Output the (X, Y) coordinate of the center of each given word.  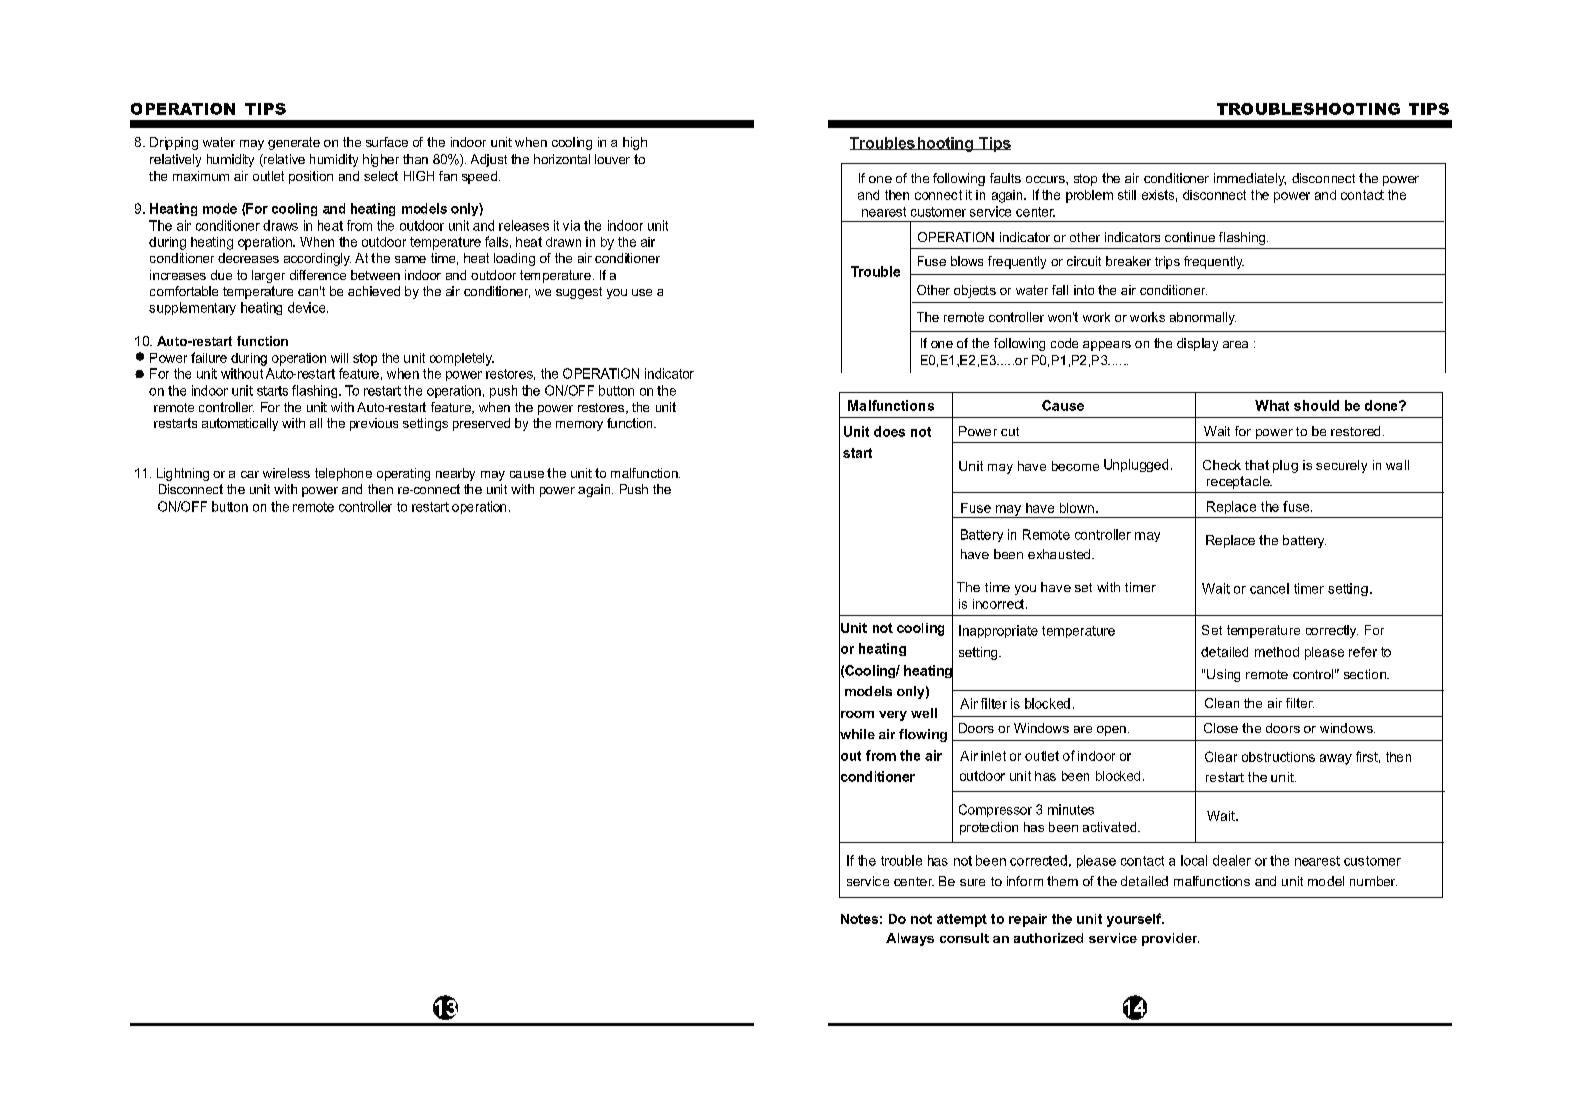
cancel (1269, 588)
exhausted (1060, 554)
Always (910, 939)
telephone (343, 474)
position (311, 177)
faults (1005, 178)
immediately (1250, 179)
